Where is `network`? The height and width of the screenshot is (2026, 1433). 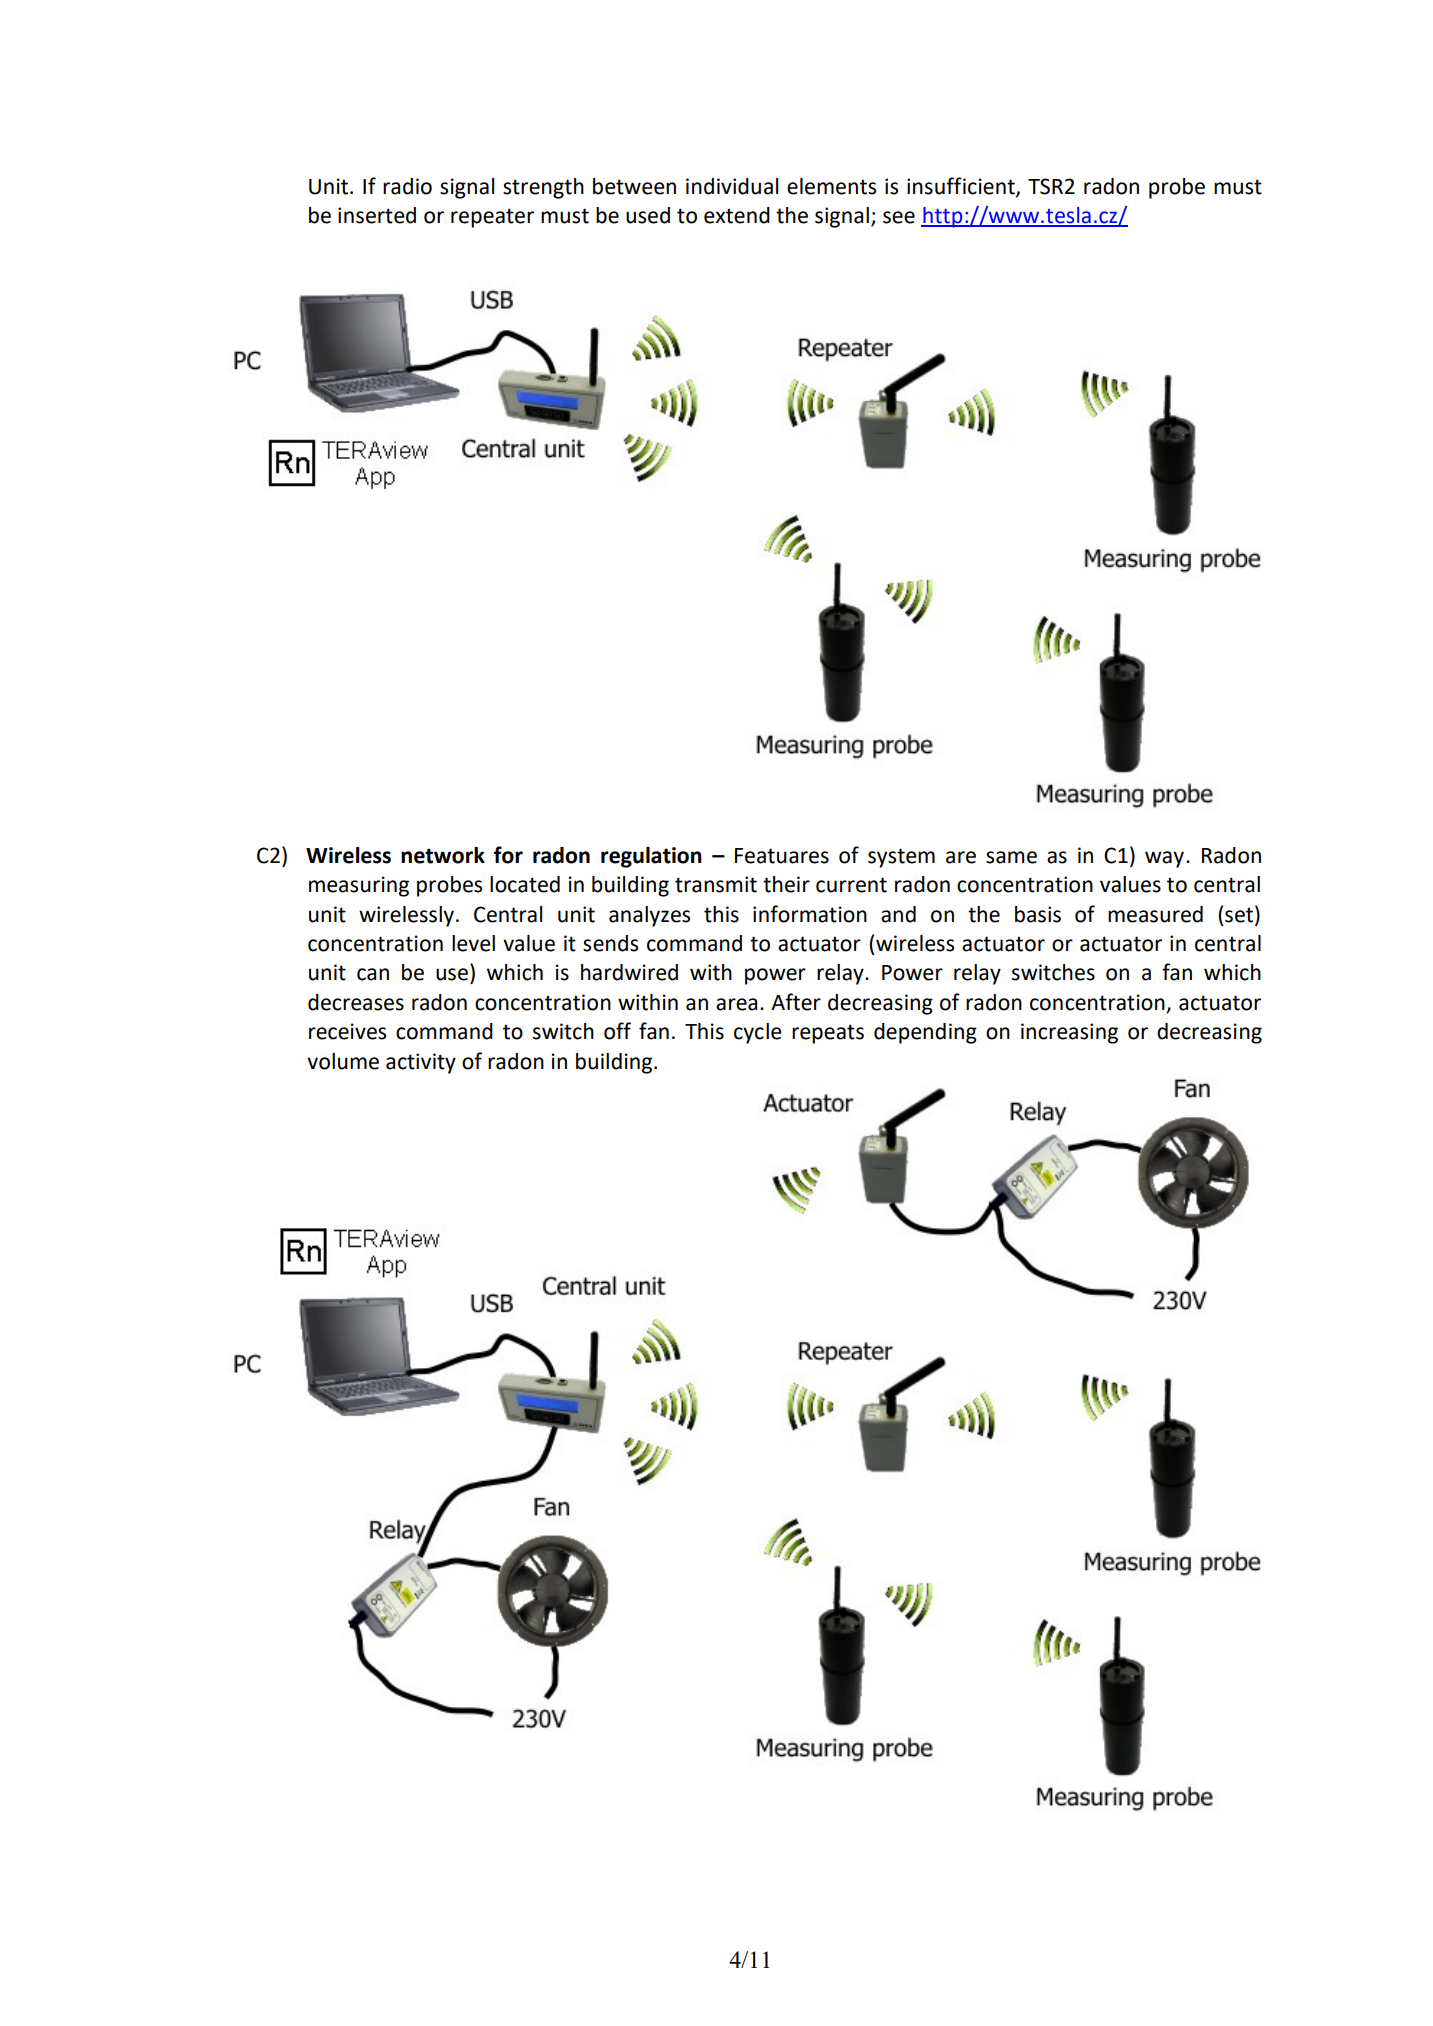 network is located at coordinates (443, 855).
